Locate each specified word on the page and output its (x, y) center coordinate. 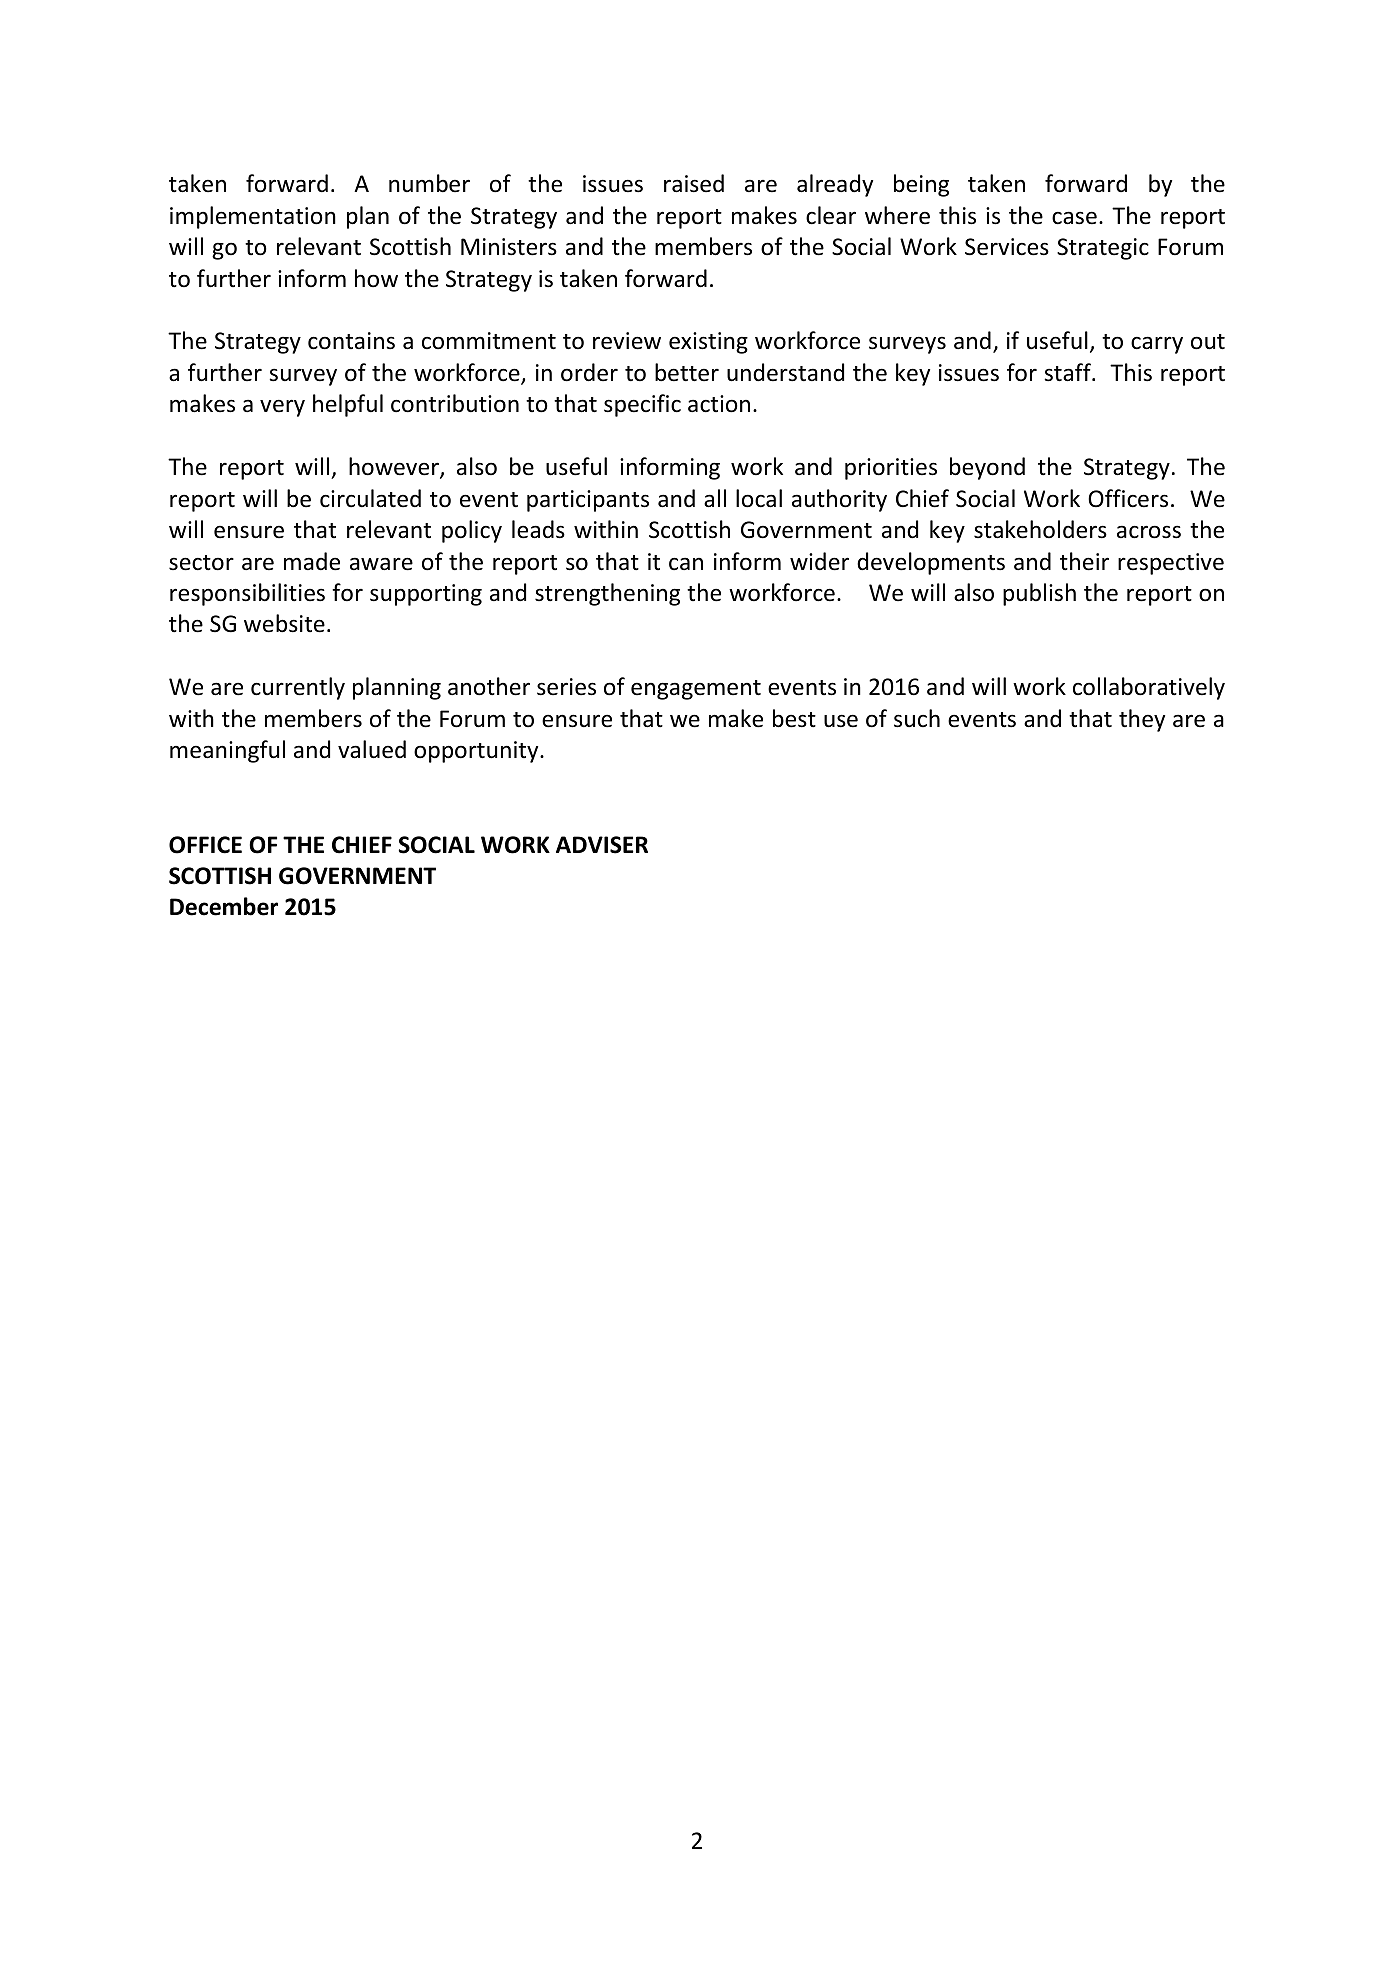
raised (694, 183)
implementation (253, 217)
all (715, 498)
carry (1157, 345)
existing (708, 343)
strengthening (607, 594)
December (224, 906)
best (794, 718)
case (1074, 218)
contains (351, 341)
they (1142, 720)
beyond (987, 468)
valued (372, 749)
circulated (370, 498)
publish (1039, 594)
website (284, 623)
